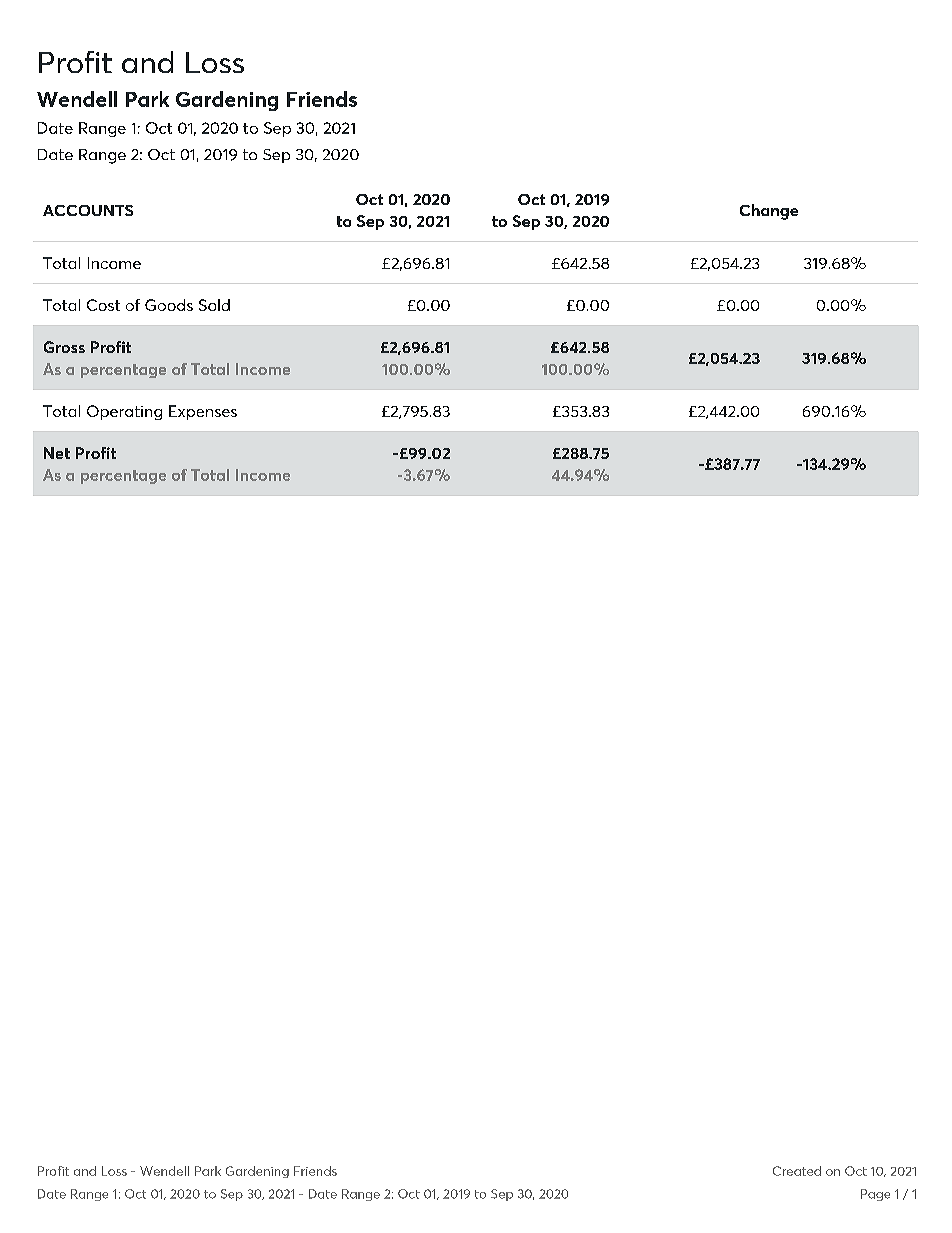 The height and width of the screenshot is (1233, 952). What do you see at coordinates (875, 1195) in the screenshot?
I see `Page` at bounding box center [875, 1195].
